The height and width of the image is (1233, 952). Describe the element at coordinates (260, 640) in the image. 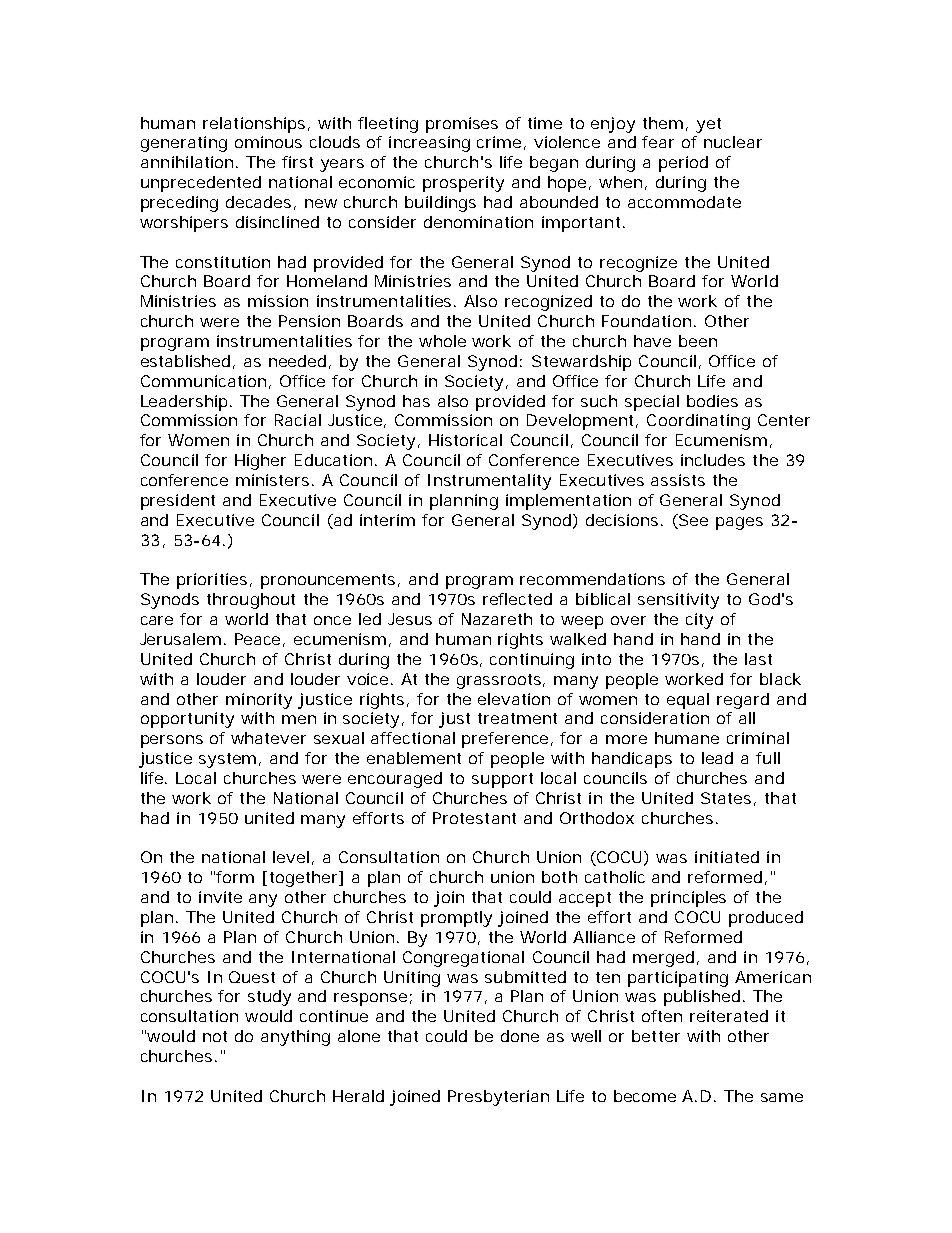

I see `Peace` at that location.
